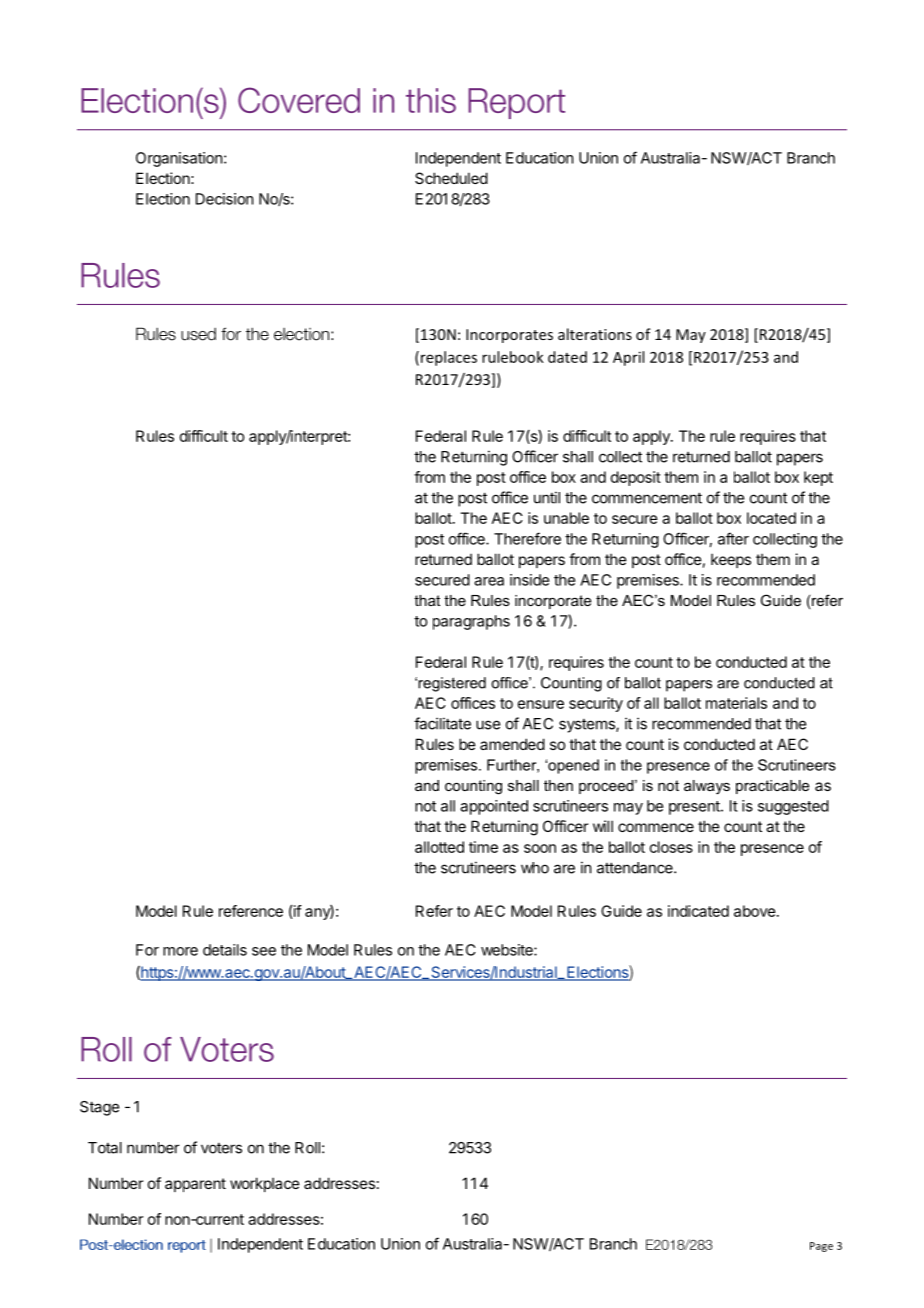 This screenshot has height=1308, width=924. I want to click on alterations, so click(595, 334).
